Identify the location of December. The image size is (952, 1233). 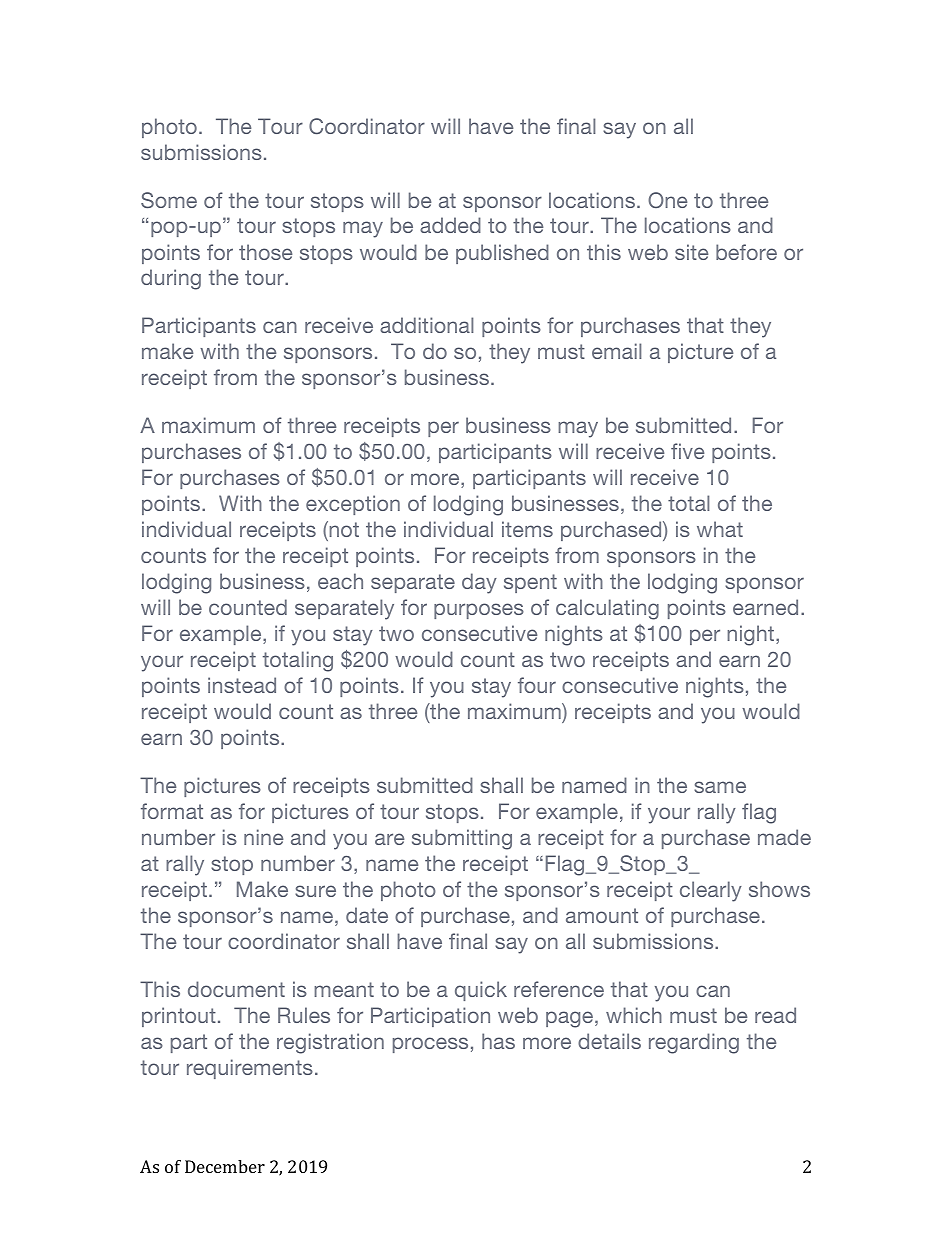
(225, 1166).
